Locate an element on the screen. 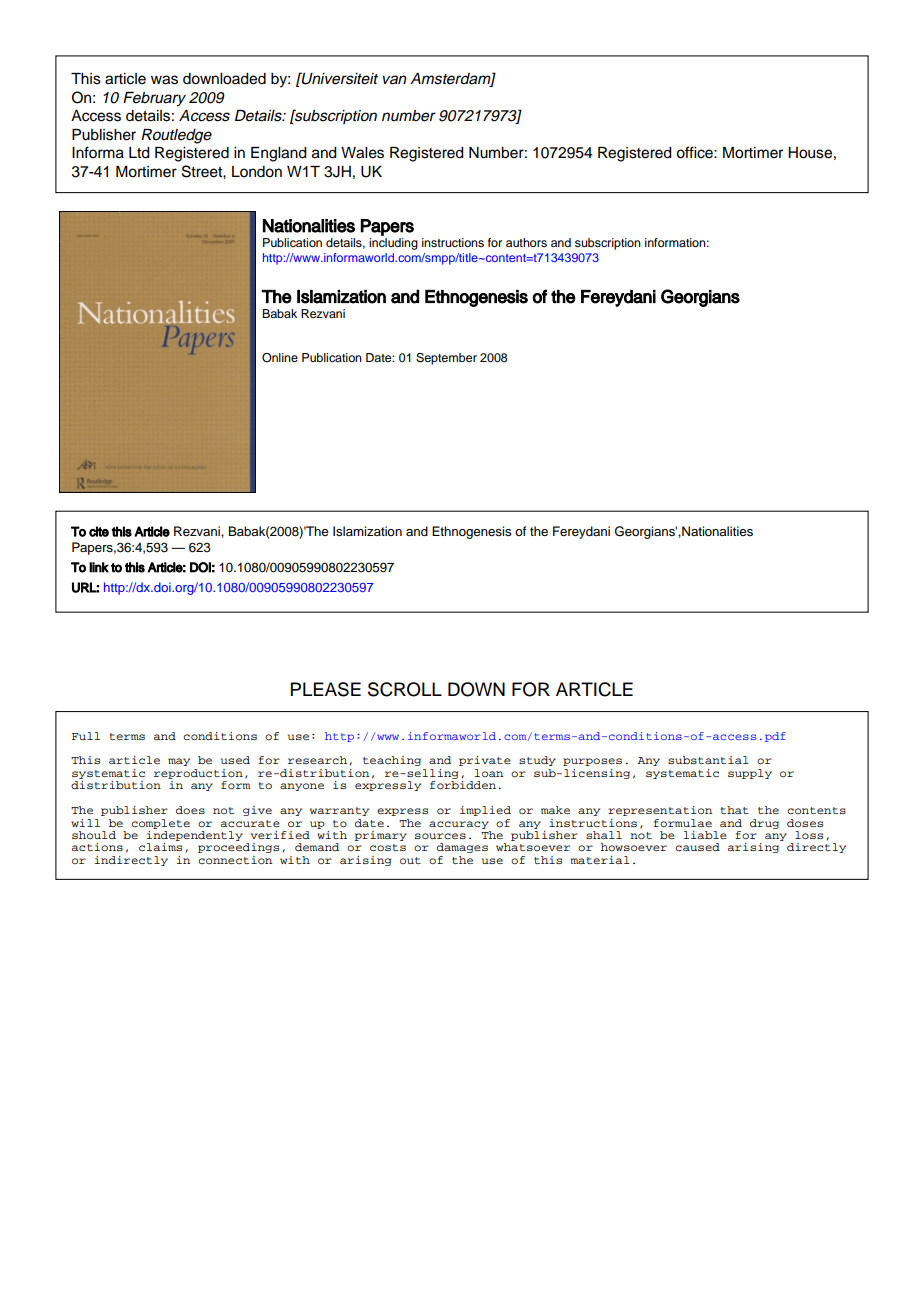 The height and width of the screenshot is (1308, 924). Wales is located at coordinates (362, 153).
